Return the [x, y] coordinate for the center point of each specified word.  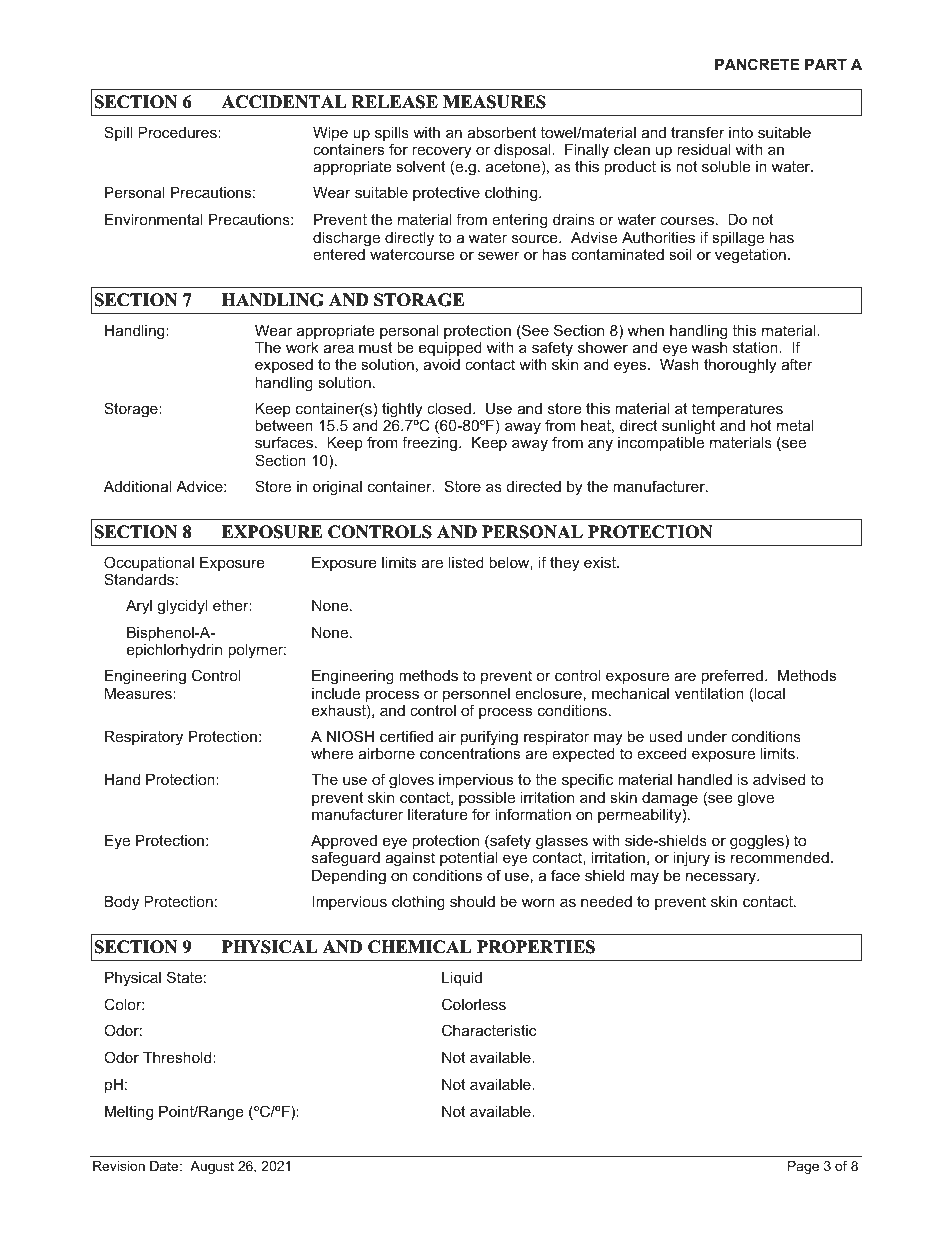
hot [761, 425]
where [332, 753]
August [212, 1167]
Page [803, 1167]
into [741, 132]
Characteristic [489, 1030]
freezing [431, 444]
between [284, 425]
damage [670, 799]
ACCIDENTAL [284, 102]
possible [487, 800]
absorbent [501, 132]
